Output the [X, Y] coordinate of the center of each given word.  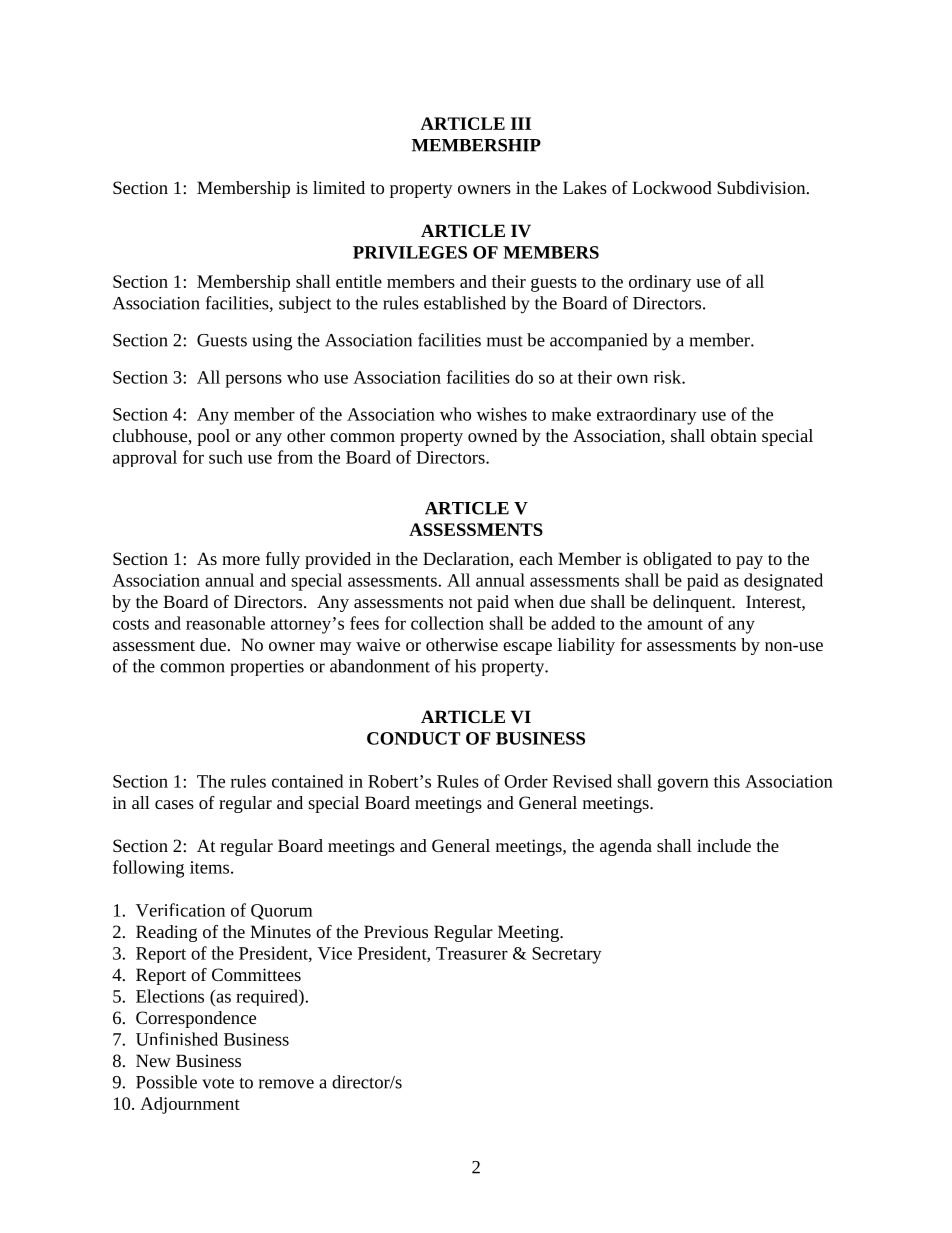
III [521, 123]
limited [339, 187]
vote [218, 1083]
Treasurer [472, 953]
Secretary [567, 955]
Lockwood [672, 187]
